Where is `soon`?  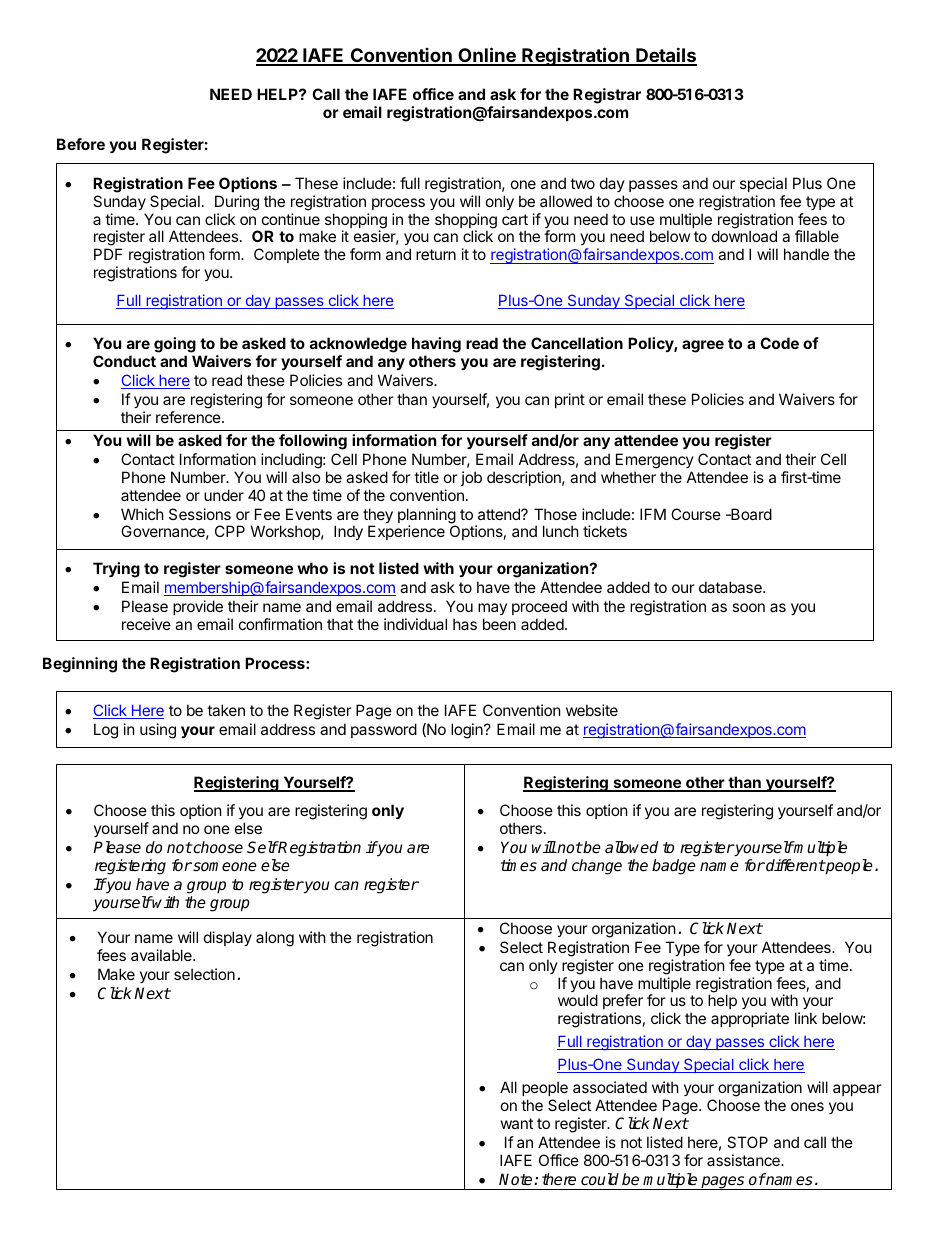 soon is located at coordinates (748, 607).
